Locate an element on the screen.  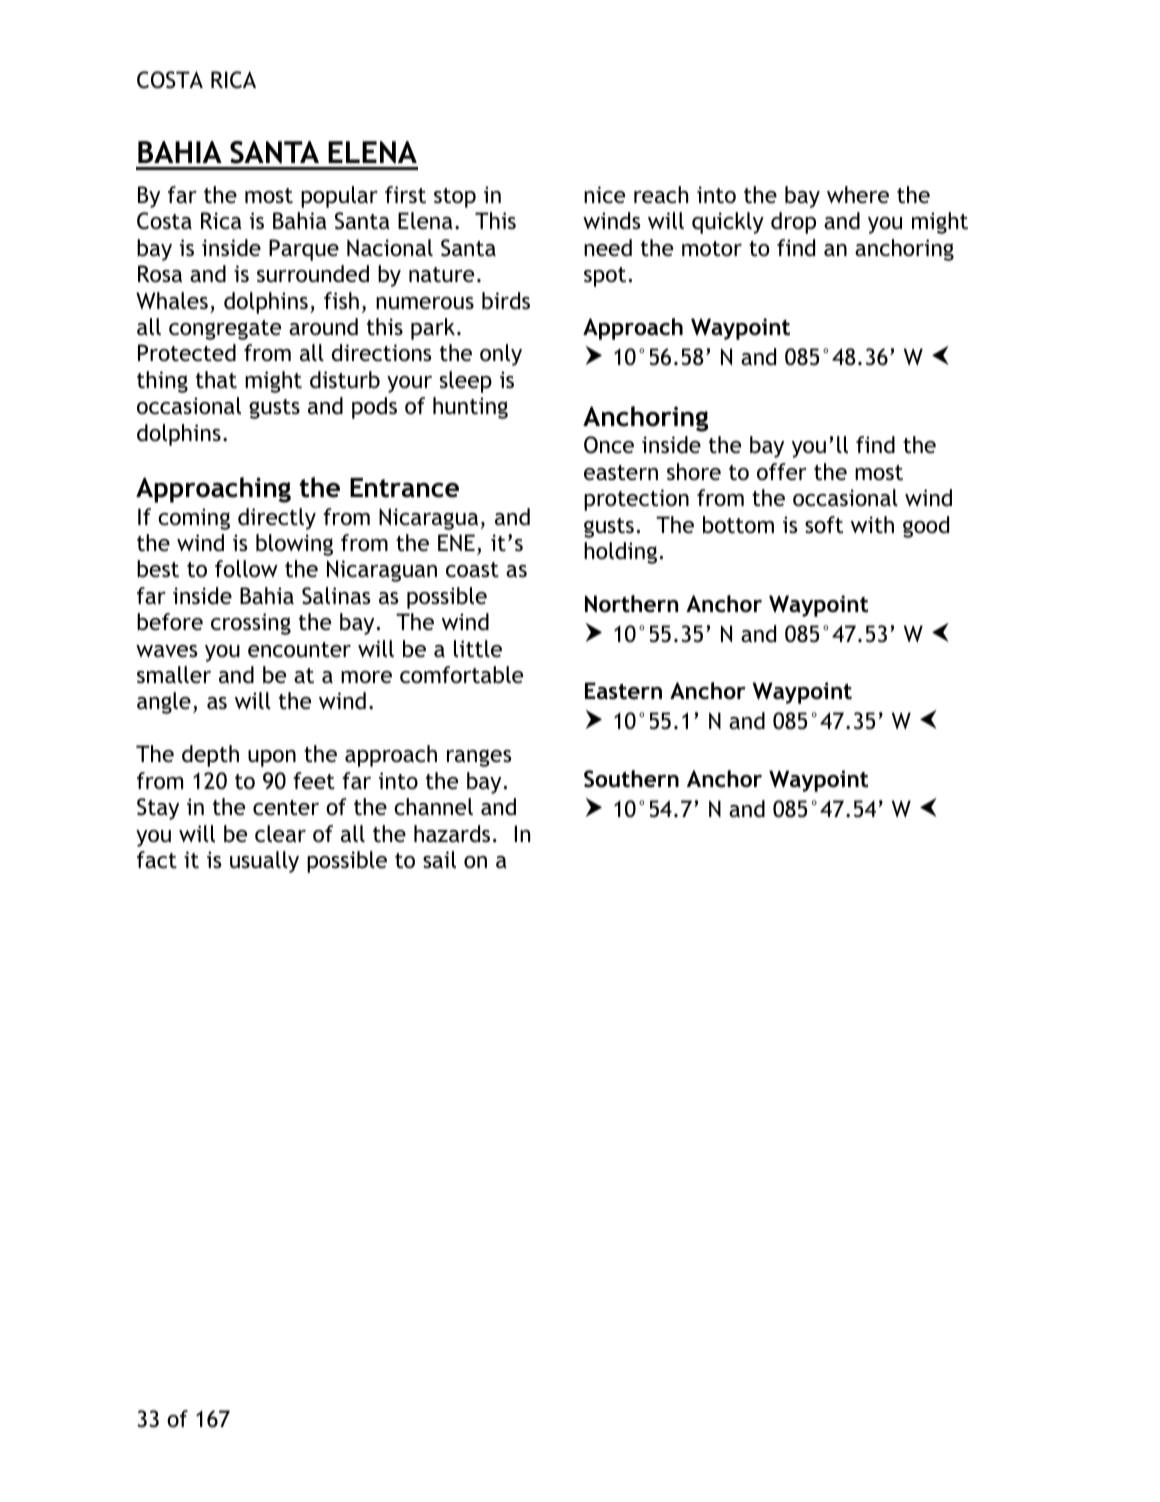
drop is located at coordinates (793, 223).
